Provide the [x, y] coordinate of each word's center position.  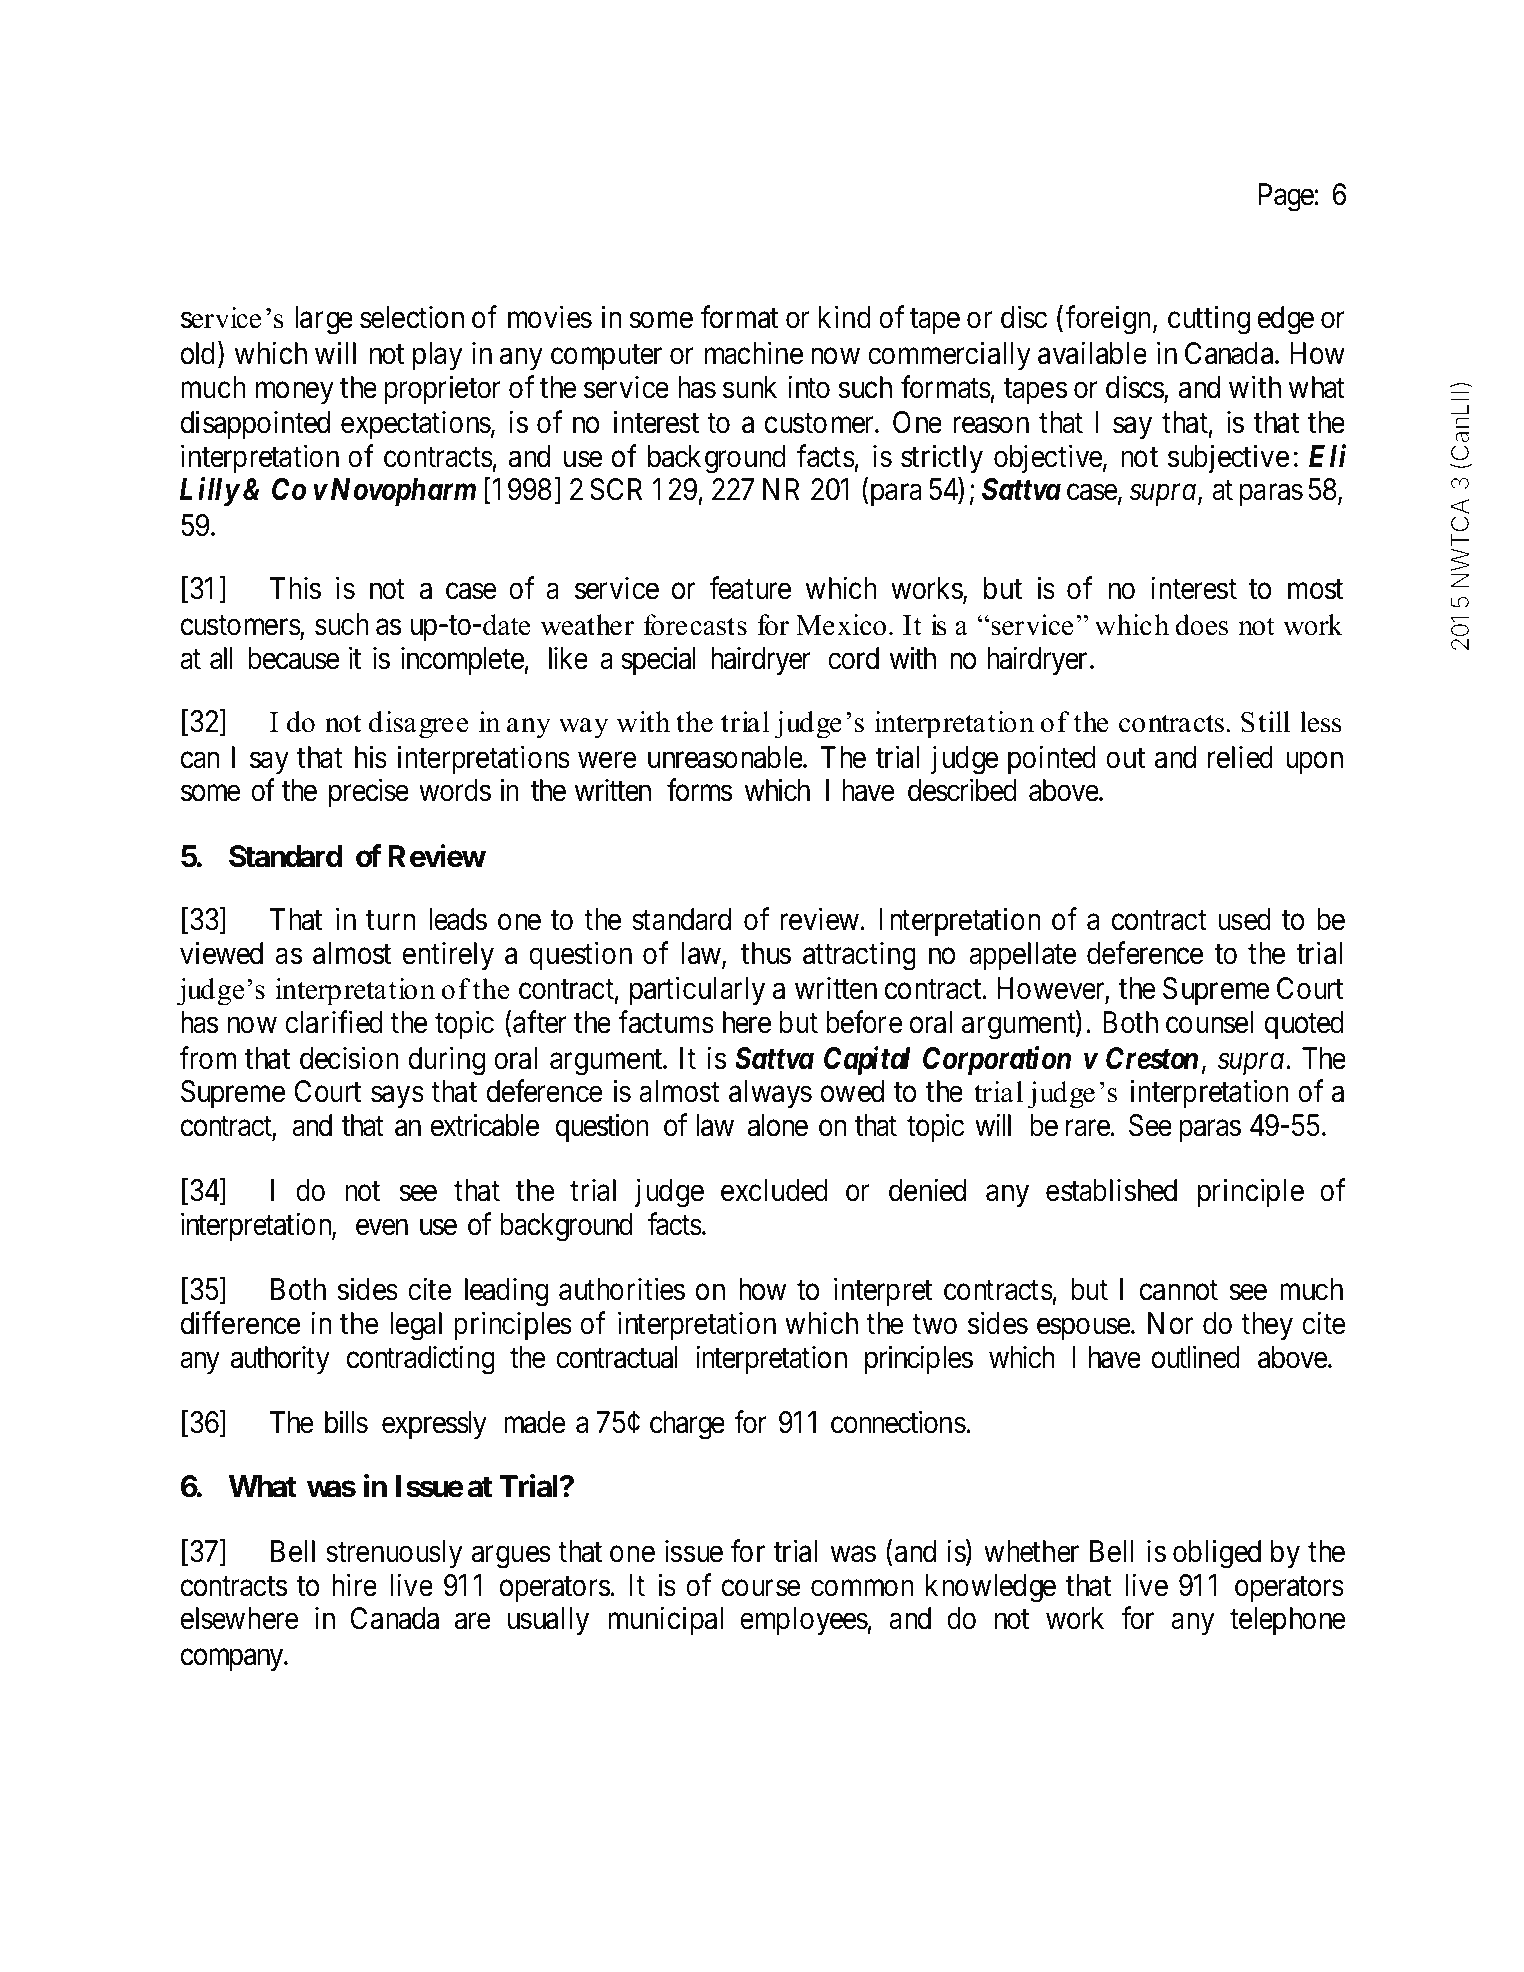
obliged [1217, 1554]
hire [354, 1585]
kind [844, 317]
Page [1287, 197]
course [761, 1588]
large [324, 320]
